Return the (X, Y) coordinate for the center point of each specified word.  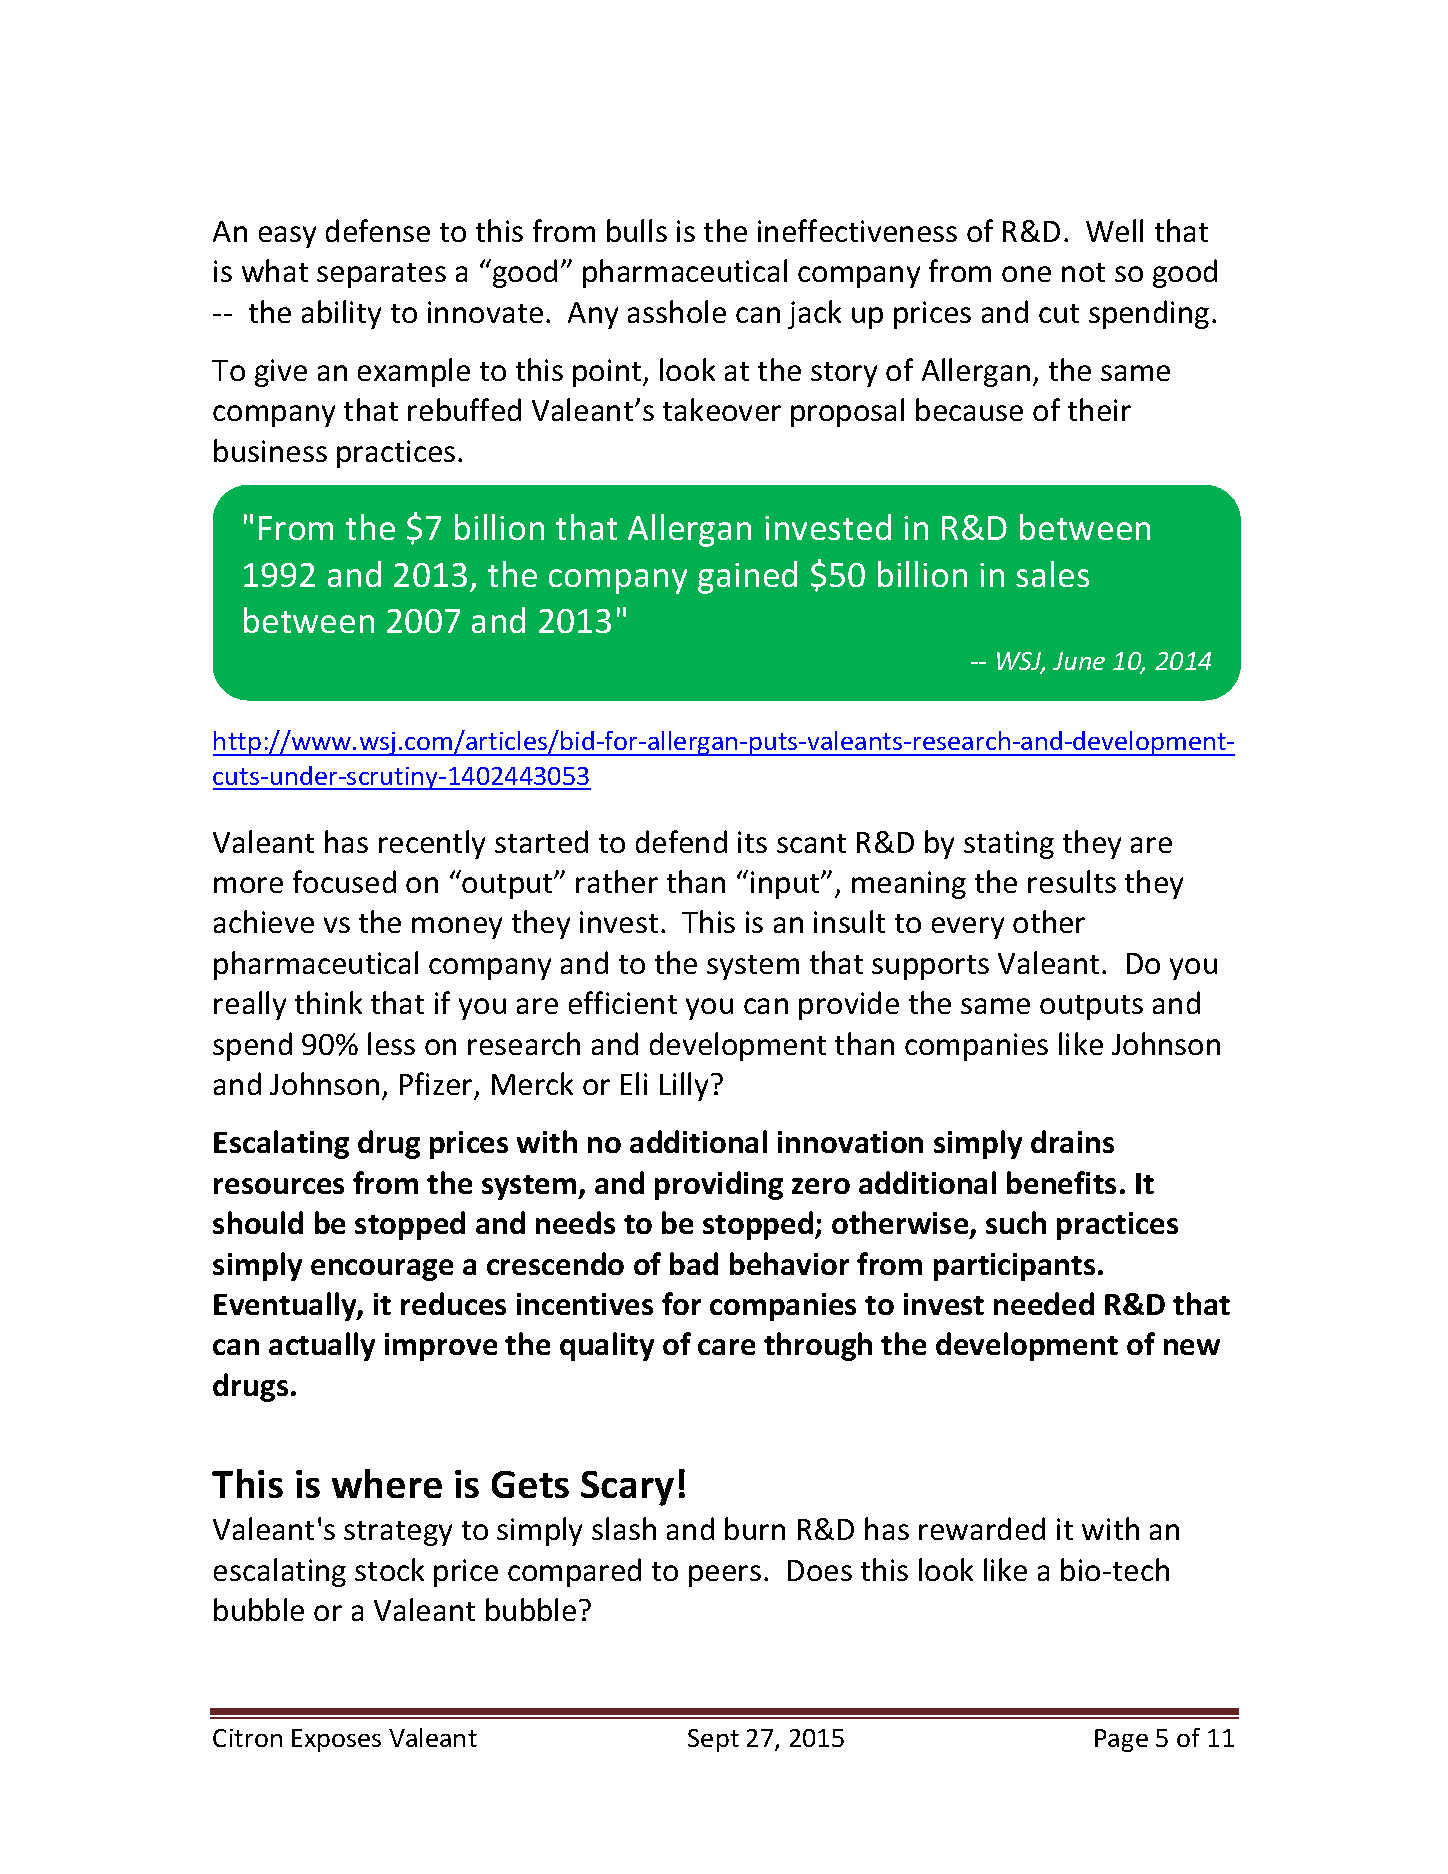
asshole (677, 311)
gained (747, 577)
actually (322, 1346)
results (1072, 881)
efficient (623, 1002)
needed (1044, 1303)
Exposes (336, 1740)
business (270, 450)
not (1083, 272)
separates (381, 275)
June (1079, 661)
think (328, 1002)
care (726, 1347)
